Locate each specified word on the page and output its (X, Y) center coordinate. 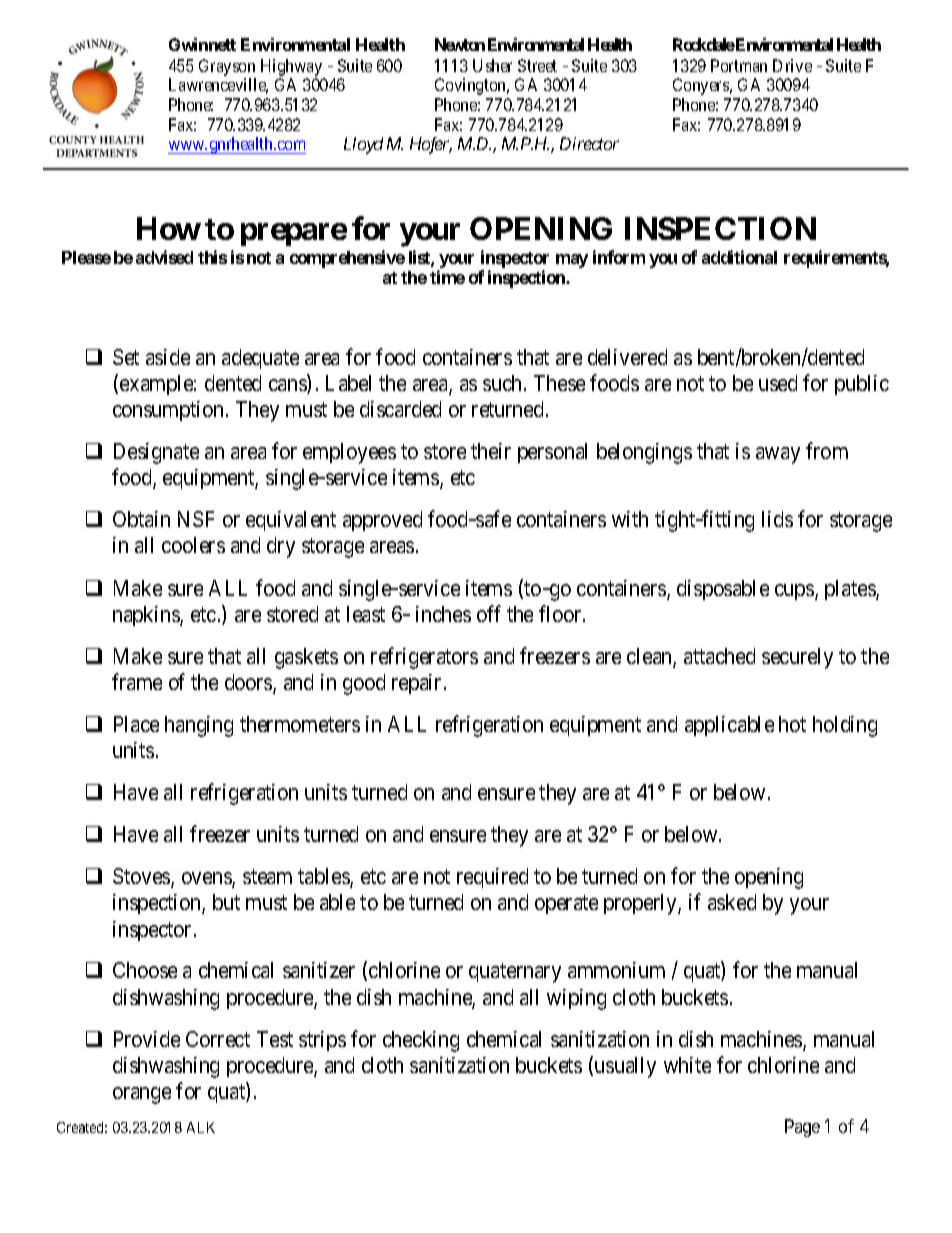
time (447, 277)
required (492, 878)
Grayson (227, 67)
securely (797, 658)
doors (249, 683)
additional (739, 257)
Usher (492, 65)
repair (418, 684)
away (778, 455)
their (491, 451)
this (212, 257)
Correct (218, 1039)
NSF (196, 519)
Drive (792, 65)
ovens (207, 879)
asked (732, 902)
